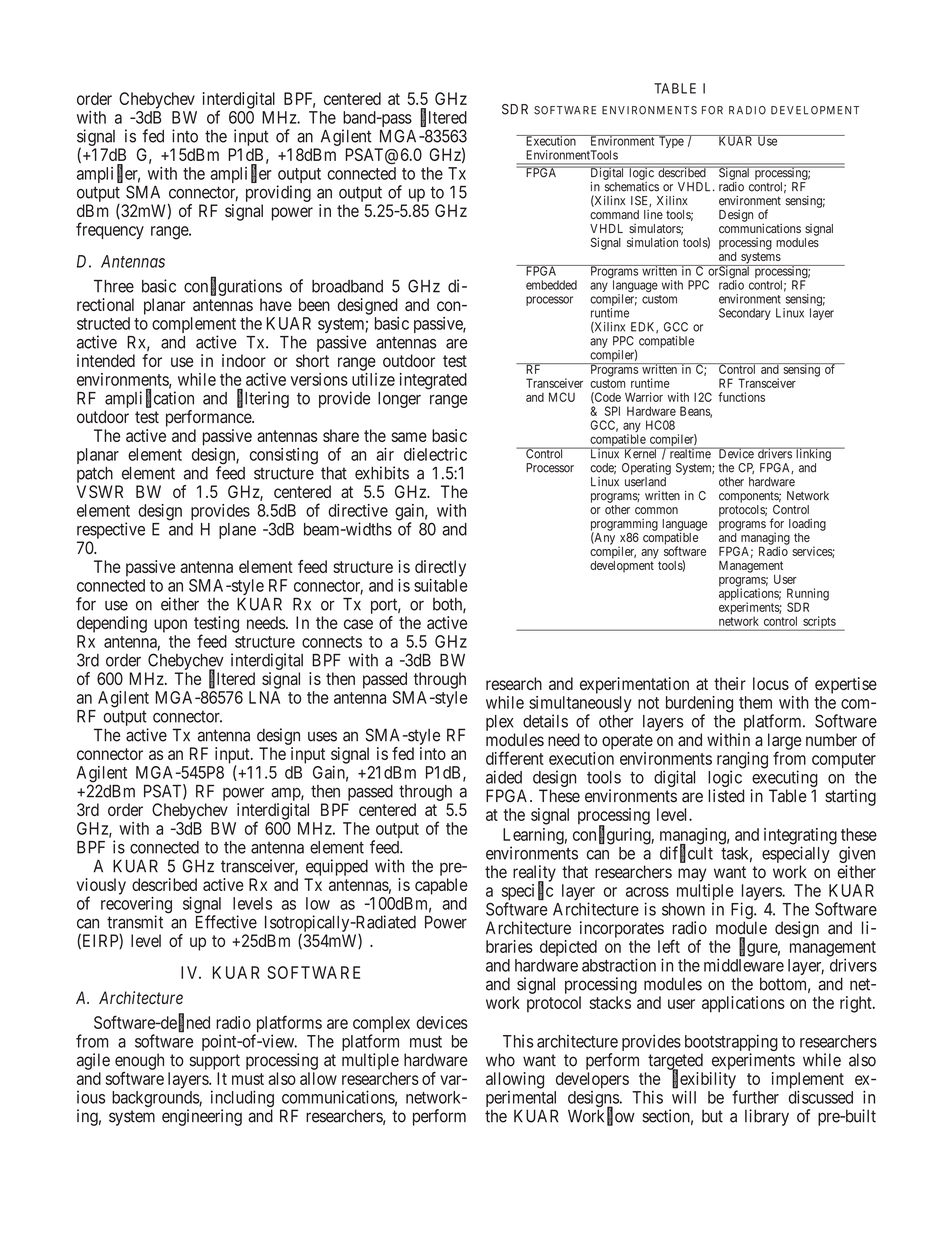  Describe the element at coordinates (500, 1060) in the image. I see `who` at that location.
